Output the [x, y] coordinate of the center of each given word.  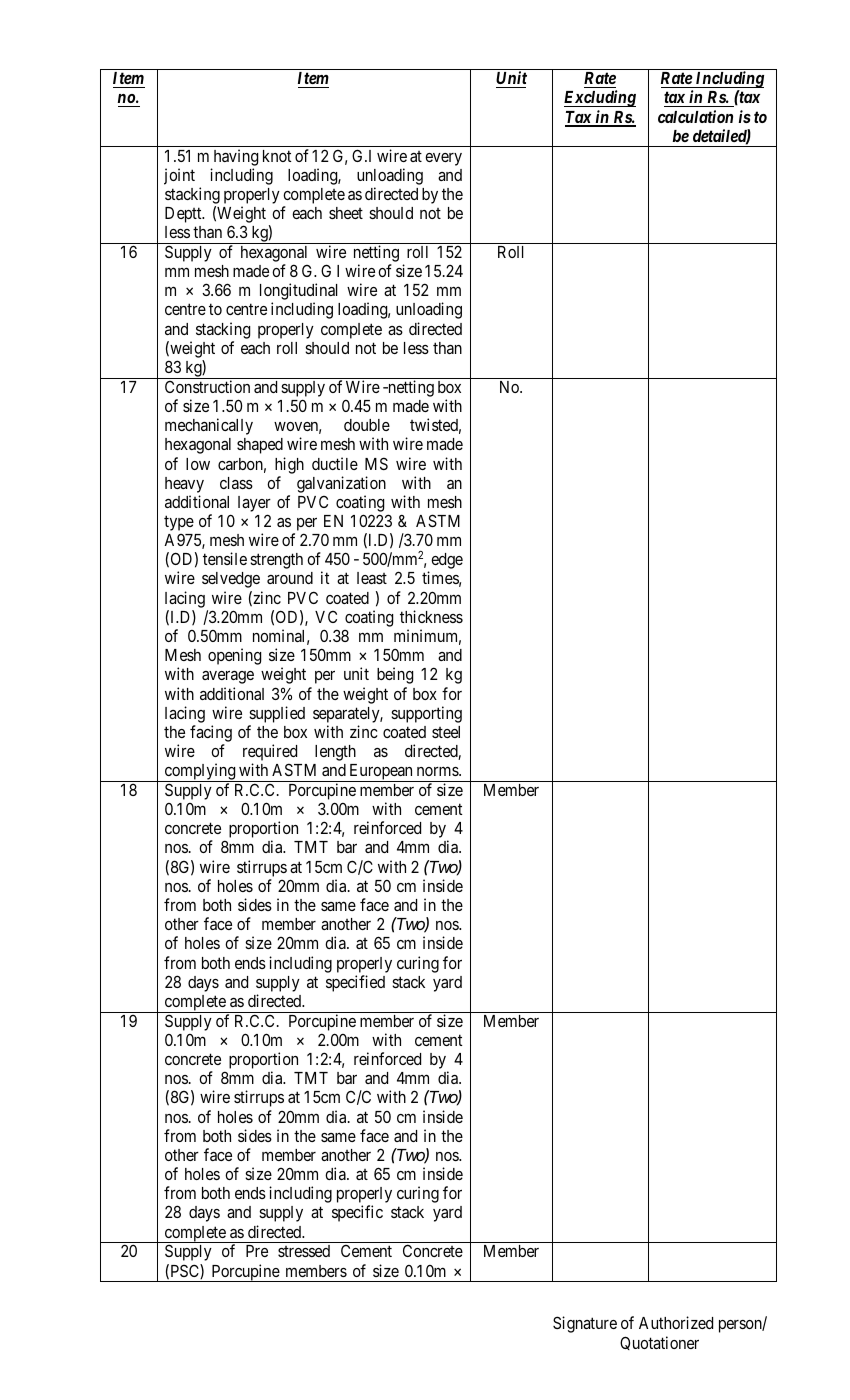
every [443, 159]
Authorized [676, 1322]
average [228, 677]
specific [357, 1213]
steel [446, 732]
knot [277, 156]
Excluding [600, 98]
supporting [426, 714]
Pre [257, 1251]
